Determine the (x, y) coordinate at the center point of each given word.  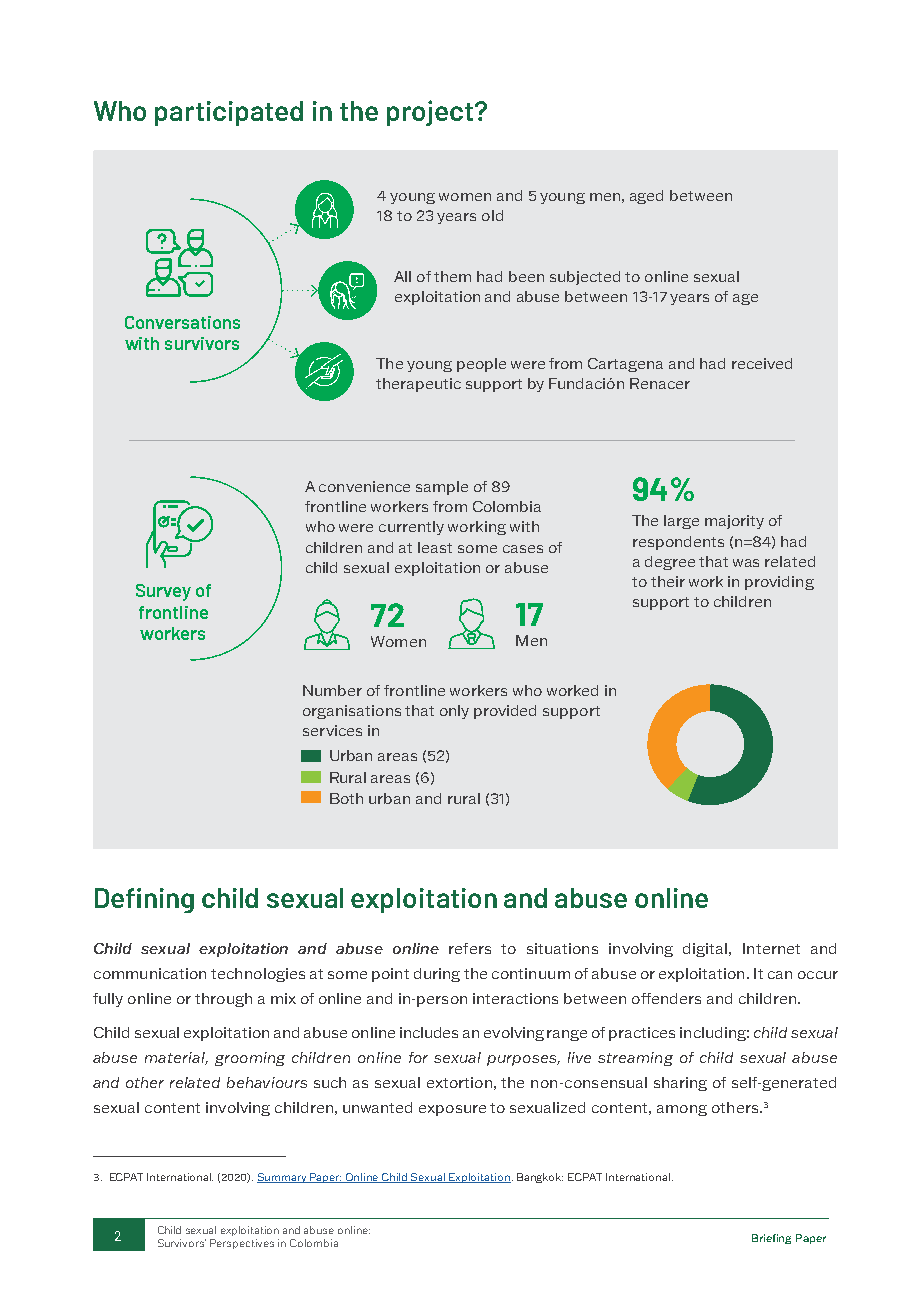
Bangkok (540, 1178)
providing (779, 583)
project (430, 113)
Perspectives (242, 1244)
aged (646, 197)
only (454, 712)
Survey (163, 592)
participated (229, 113)
